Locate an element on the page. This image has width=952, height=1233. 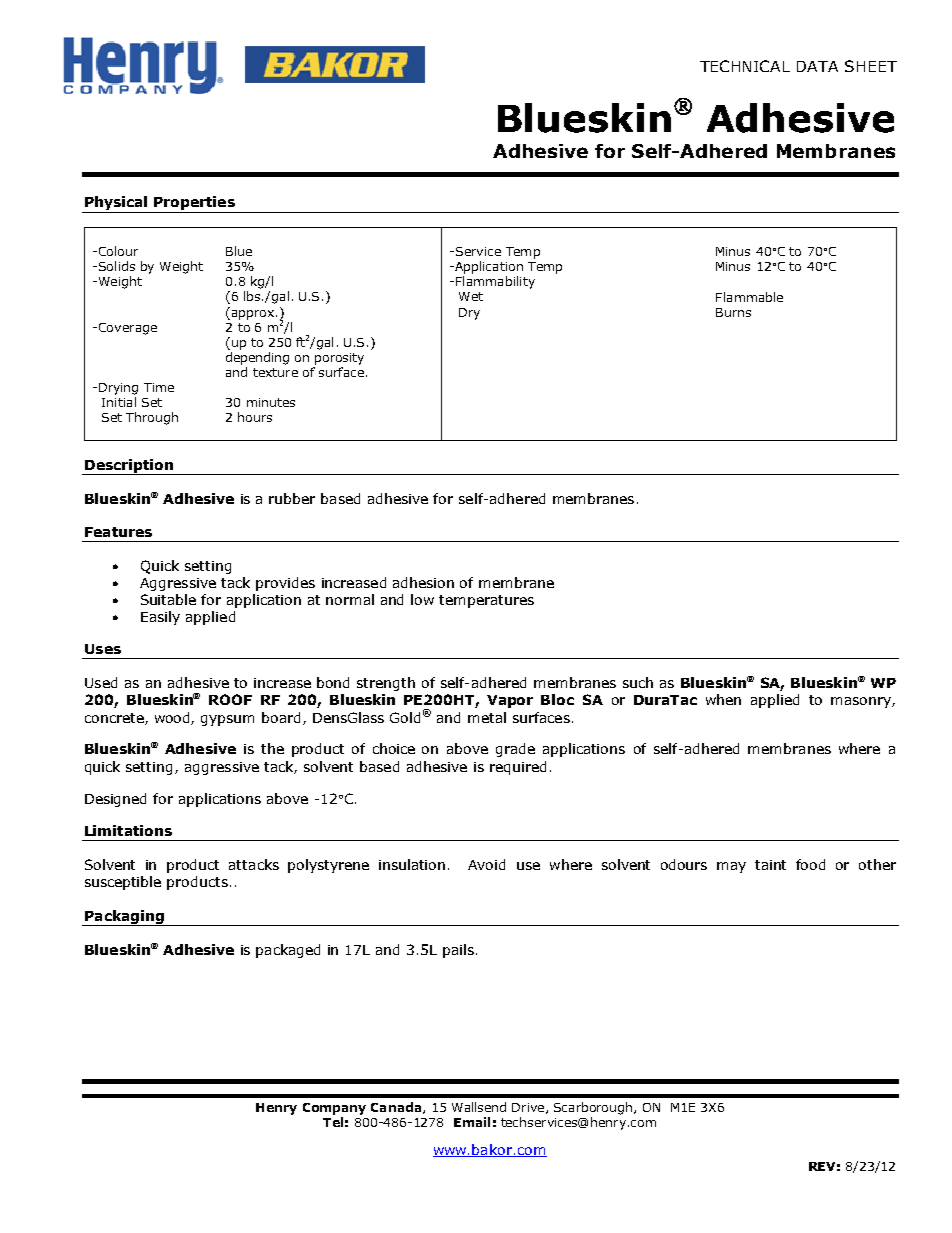
DATA is located at coordinates (817, 66).
